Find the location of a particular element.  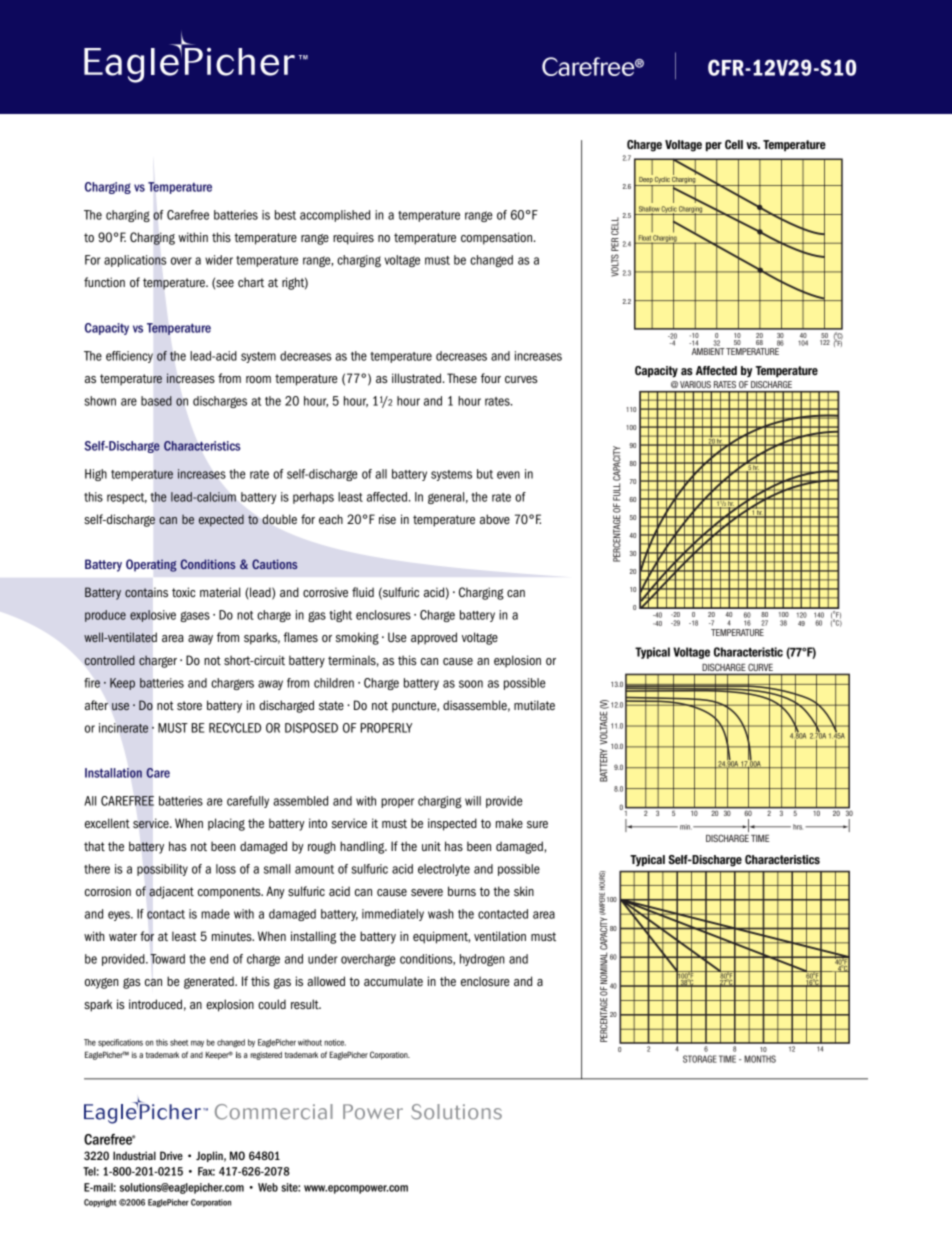

wider is located at coordinates (219, 260).
